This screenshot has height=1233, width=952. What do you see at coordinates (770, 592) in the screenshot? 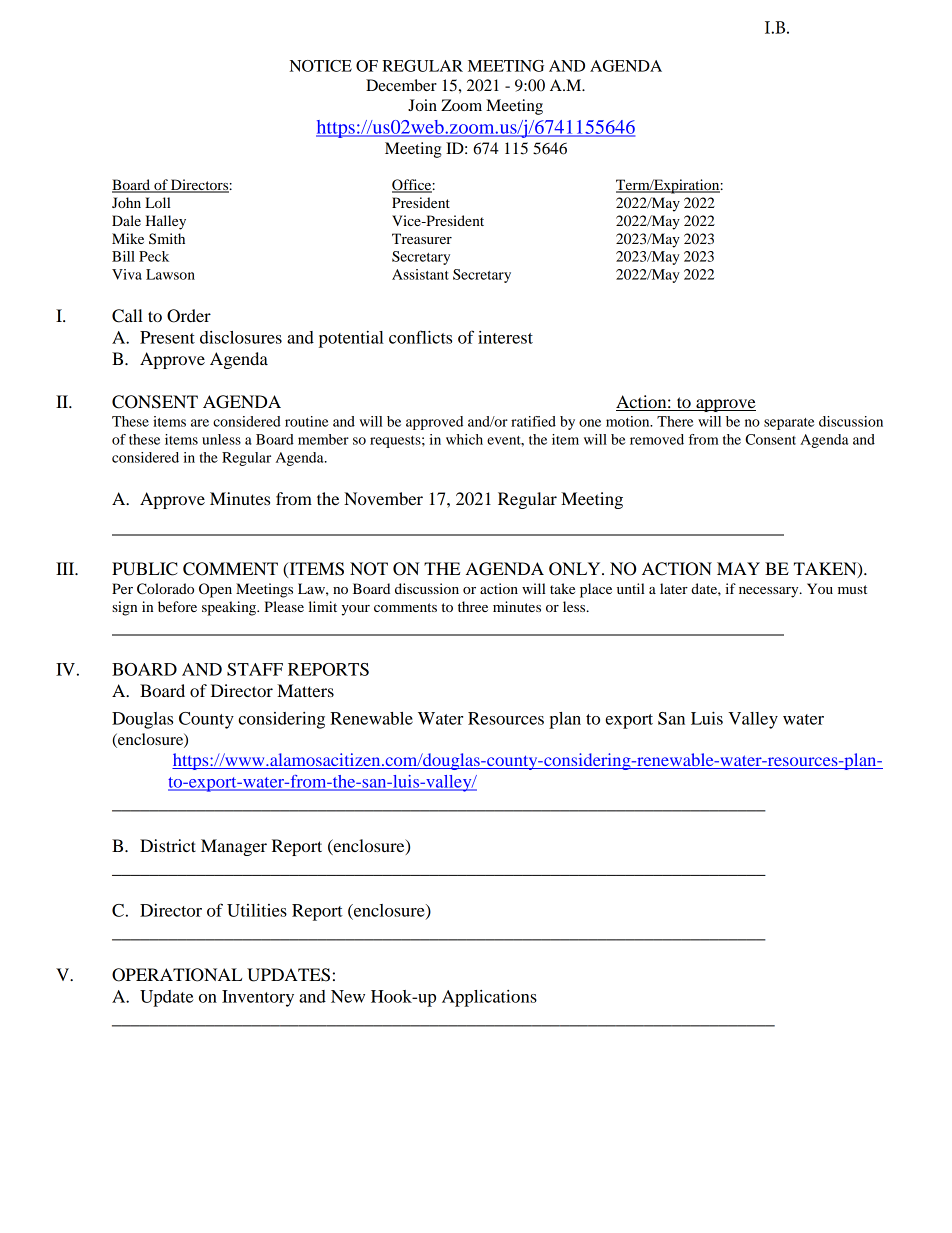
I see `necessary` at bounding box center [770, 592].
